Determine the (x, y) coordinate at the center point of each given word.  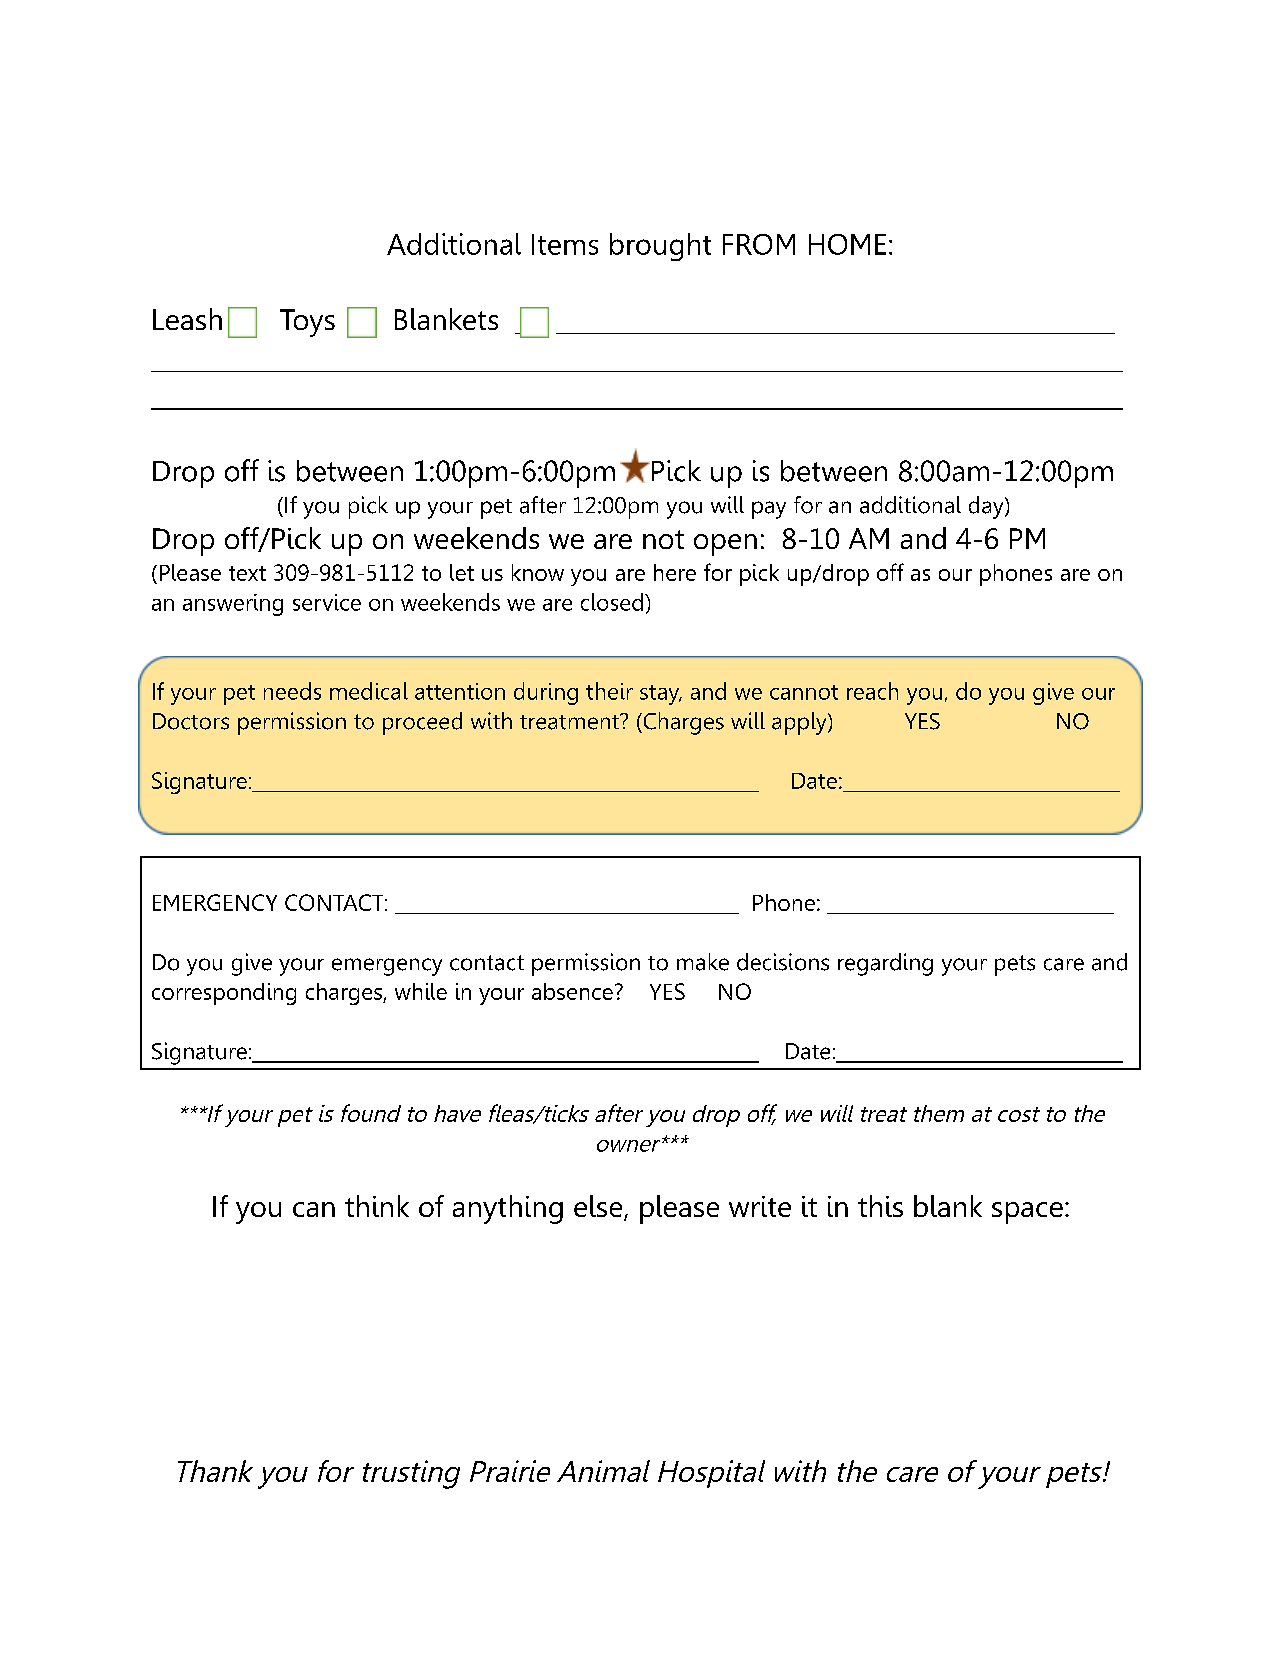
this (880, 1206)
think (377, 1206)
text (247, 573)
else (599, 1207)
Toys (307, 323)
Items (565, 244)
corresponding (224, 994)
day (987, 507)
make (703, 962)
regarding (885, 964)
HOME (847, 244)
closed (613, 602)
